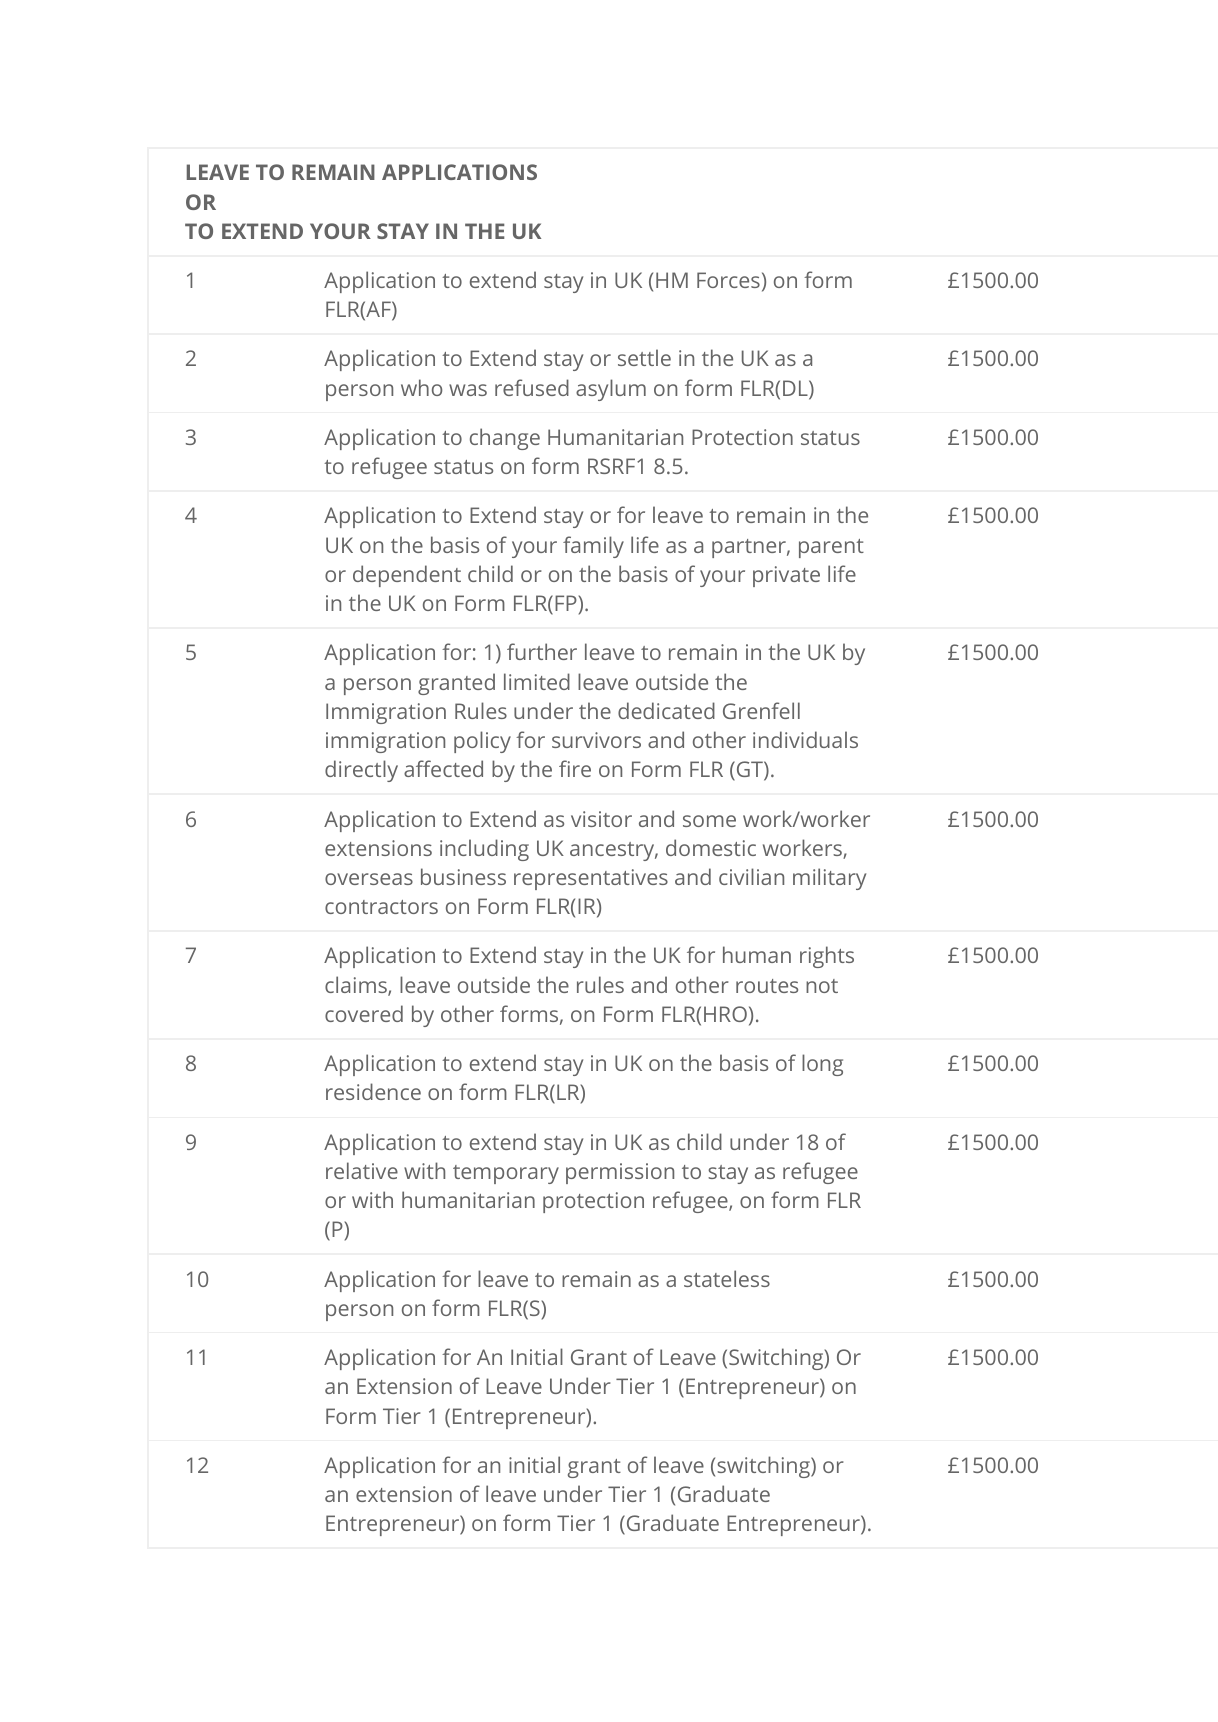 This document has width=1218, height=1722. What do you see at coordinates (728, 280) in the document?
I see `Forces` at bounding box center [728, 280].
